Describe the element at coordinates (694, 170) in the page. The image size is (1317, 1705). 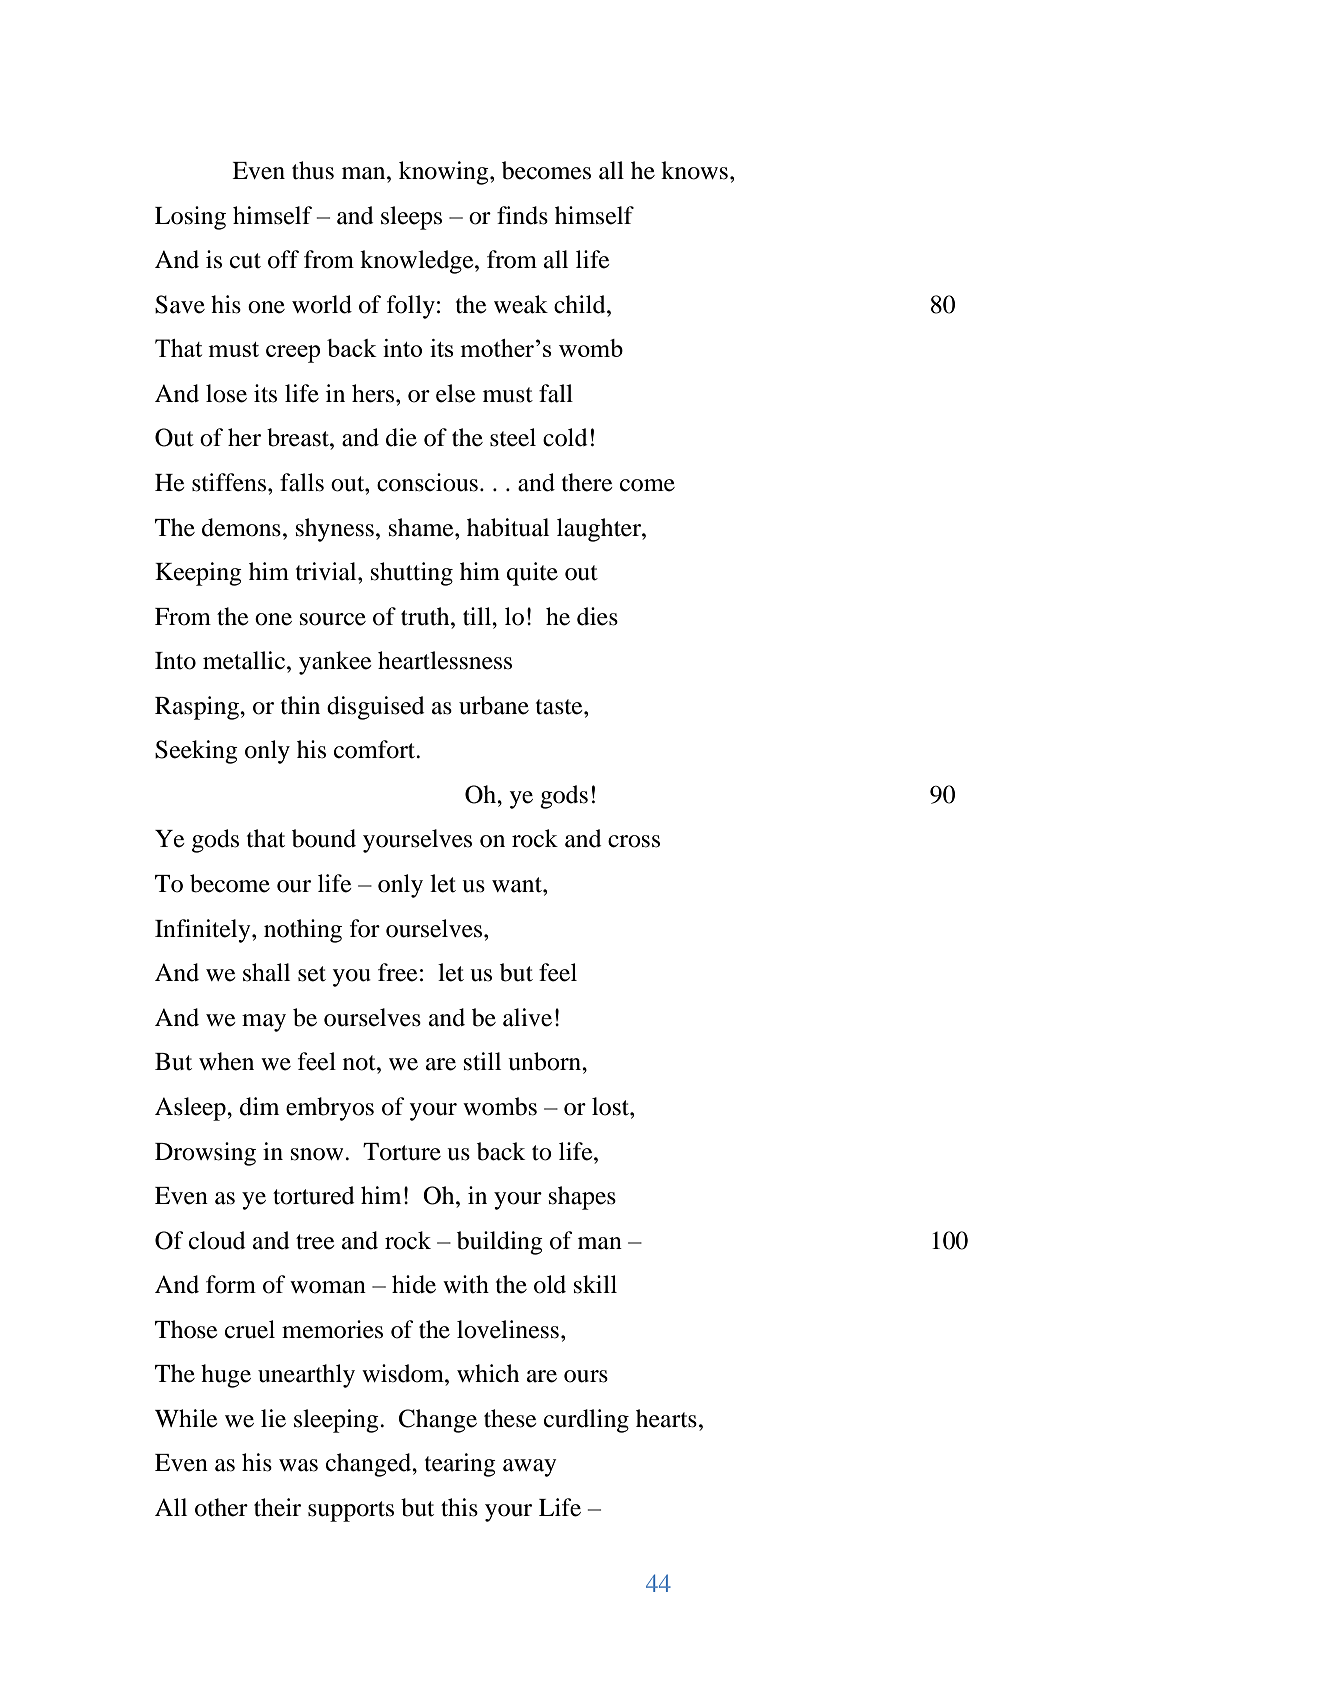
I see `knows` at that location.
